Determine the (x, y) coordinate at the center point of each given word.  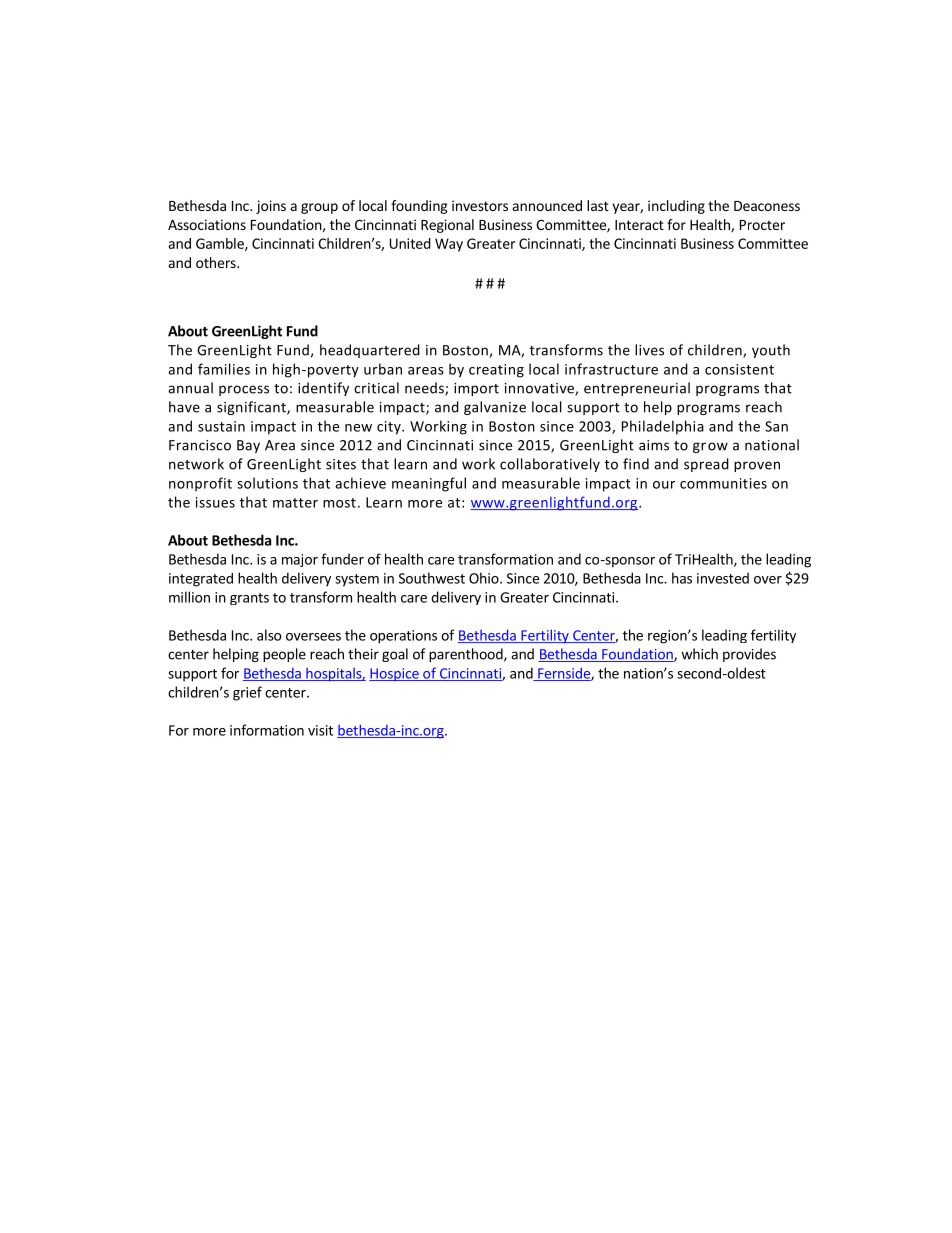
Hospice (395, 674)
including (676, 207)
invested (723, 578)
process (244, 390)
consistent (739, 369)
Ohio (485, 578)
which (699, 654)
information (267, 730)
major (300, 560)
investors (480, 205)
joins (271, 207)
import (476, 389)
